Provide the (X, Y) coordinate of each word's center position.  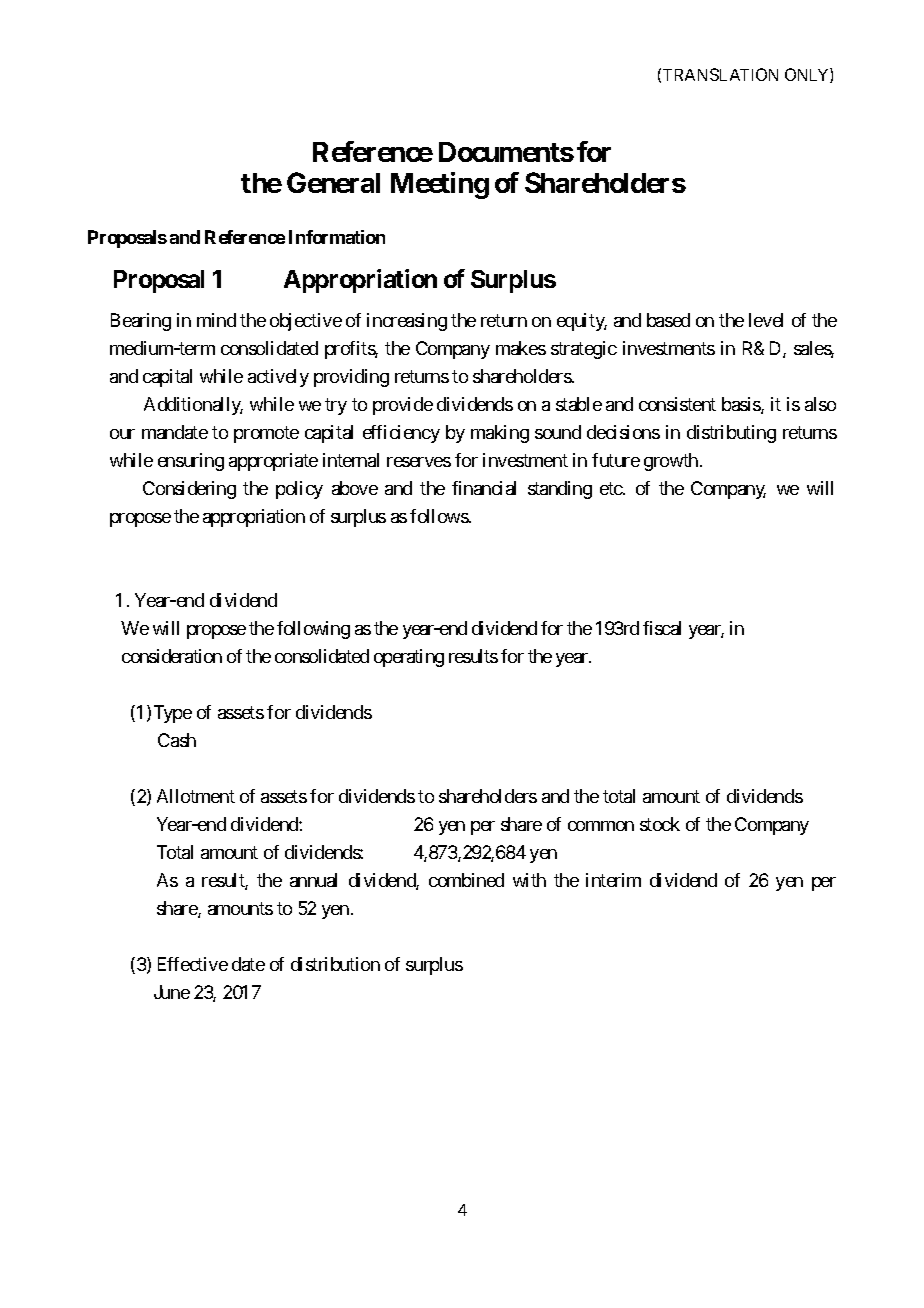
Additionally (193, 406)
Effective (193, 964)
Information (337, 237)
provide (403, 406)
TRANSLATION (720, 74)
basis (742, 405)
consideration (172, 656)
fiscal (662, 628)
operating (409, 658)
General (333, 182)
